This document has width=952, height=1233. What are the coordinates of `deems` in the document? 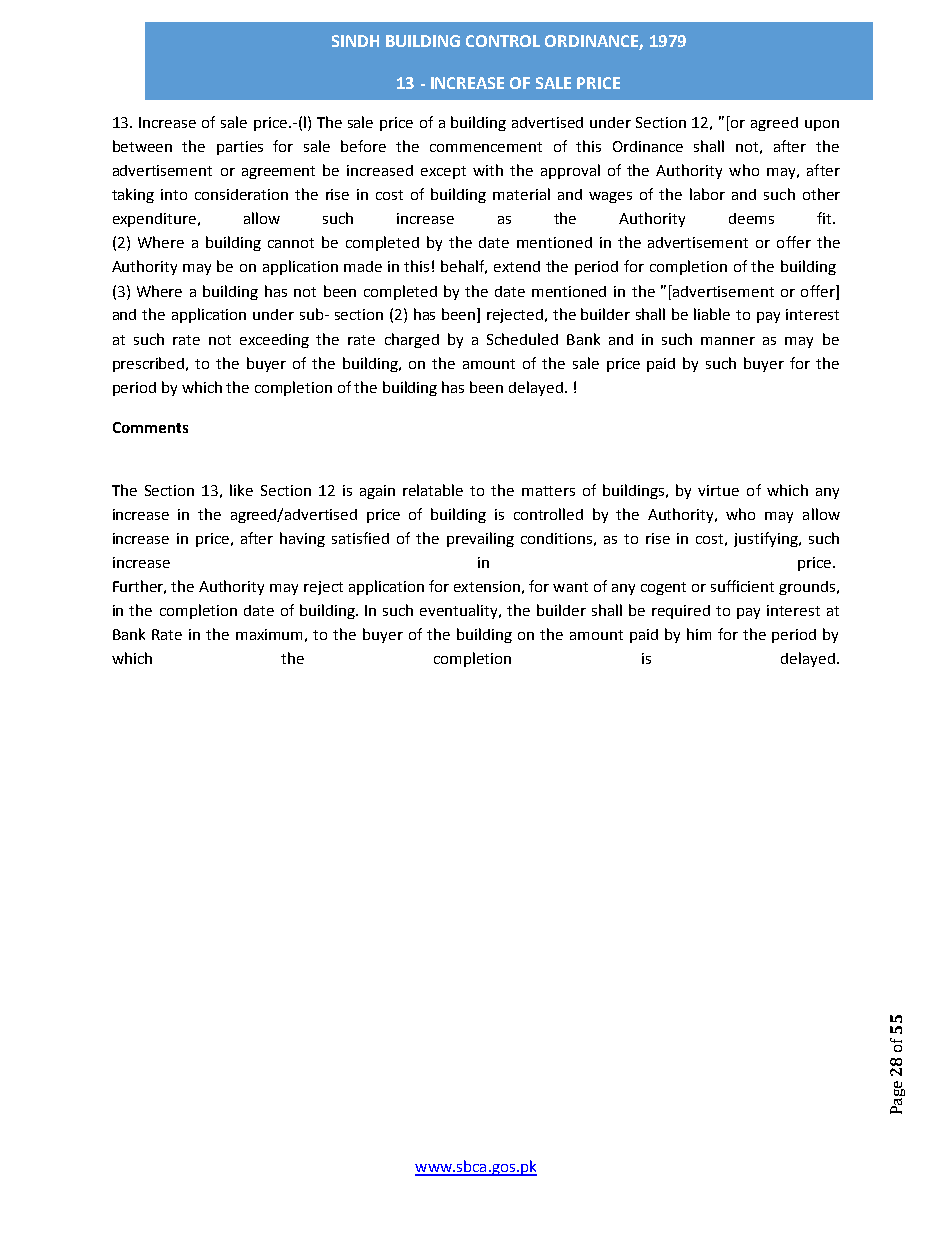 It's located at (751, 218).
